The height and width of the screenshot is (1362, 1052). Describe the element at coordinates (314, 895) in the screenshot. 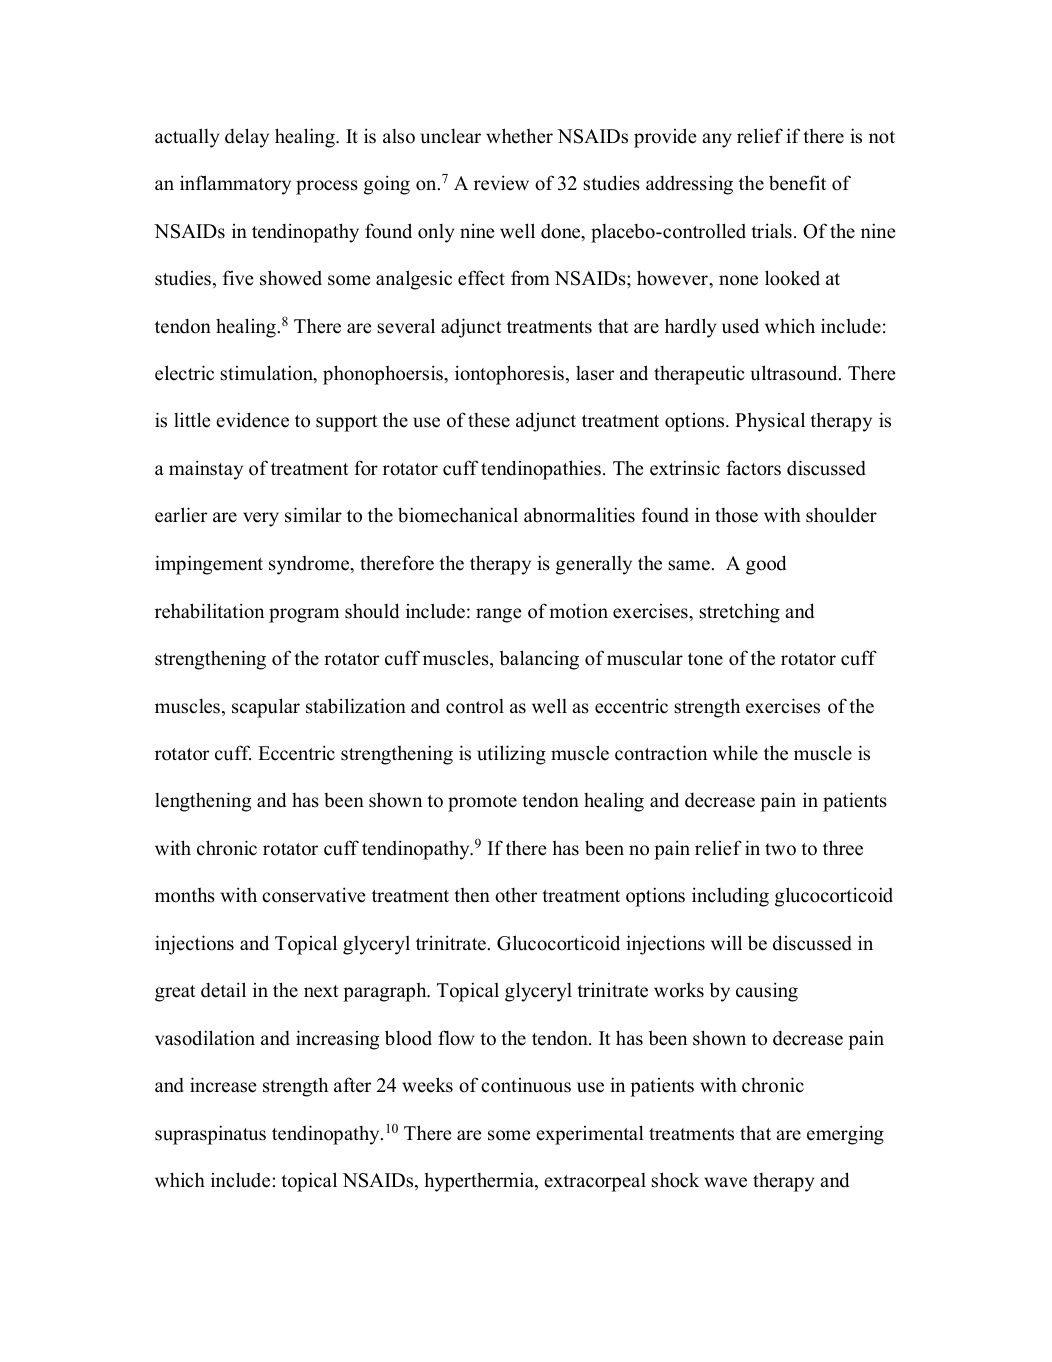

I see `conservative` at that location.
